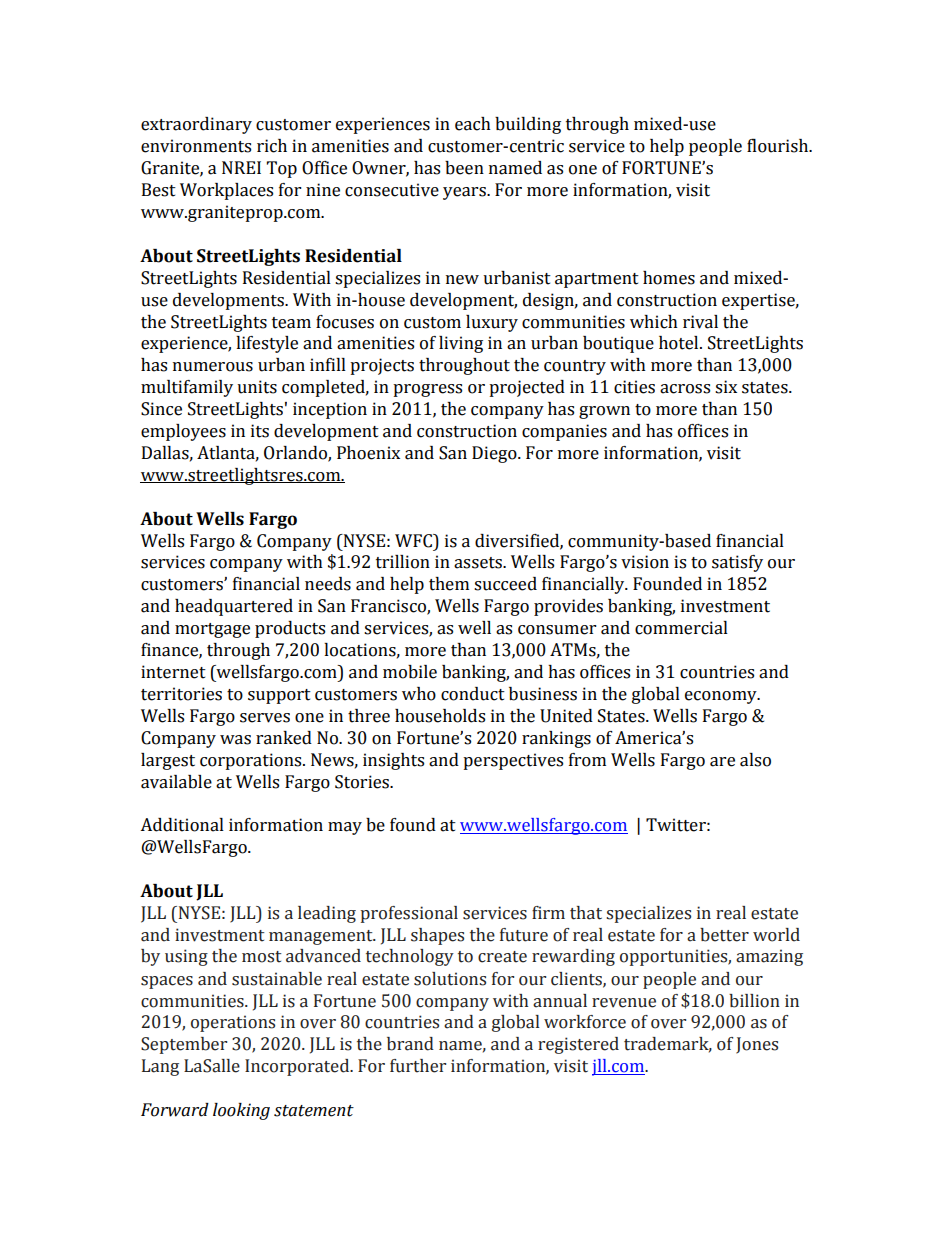  I want to click on Jones, so click(757, 1045).
